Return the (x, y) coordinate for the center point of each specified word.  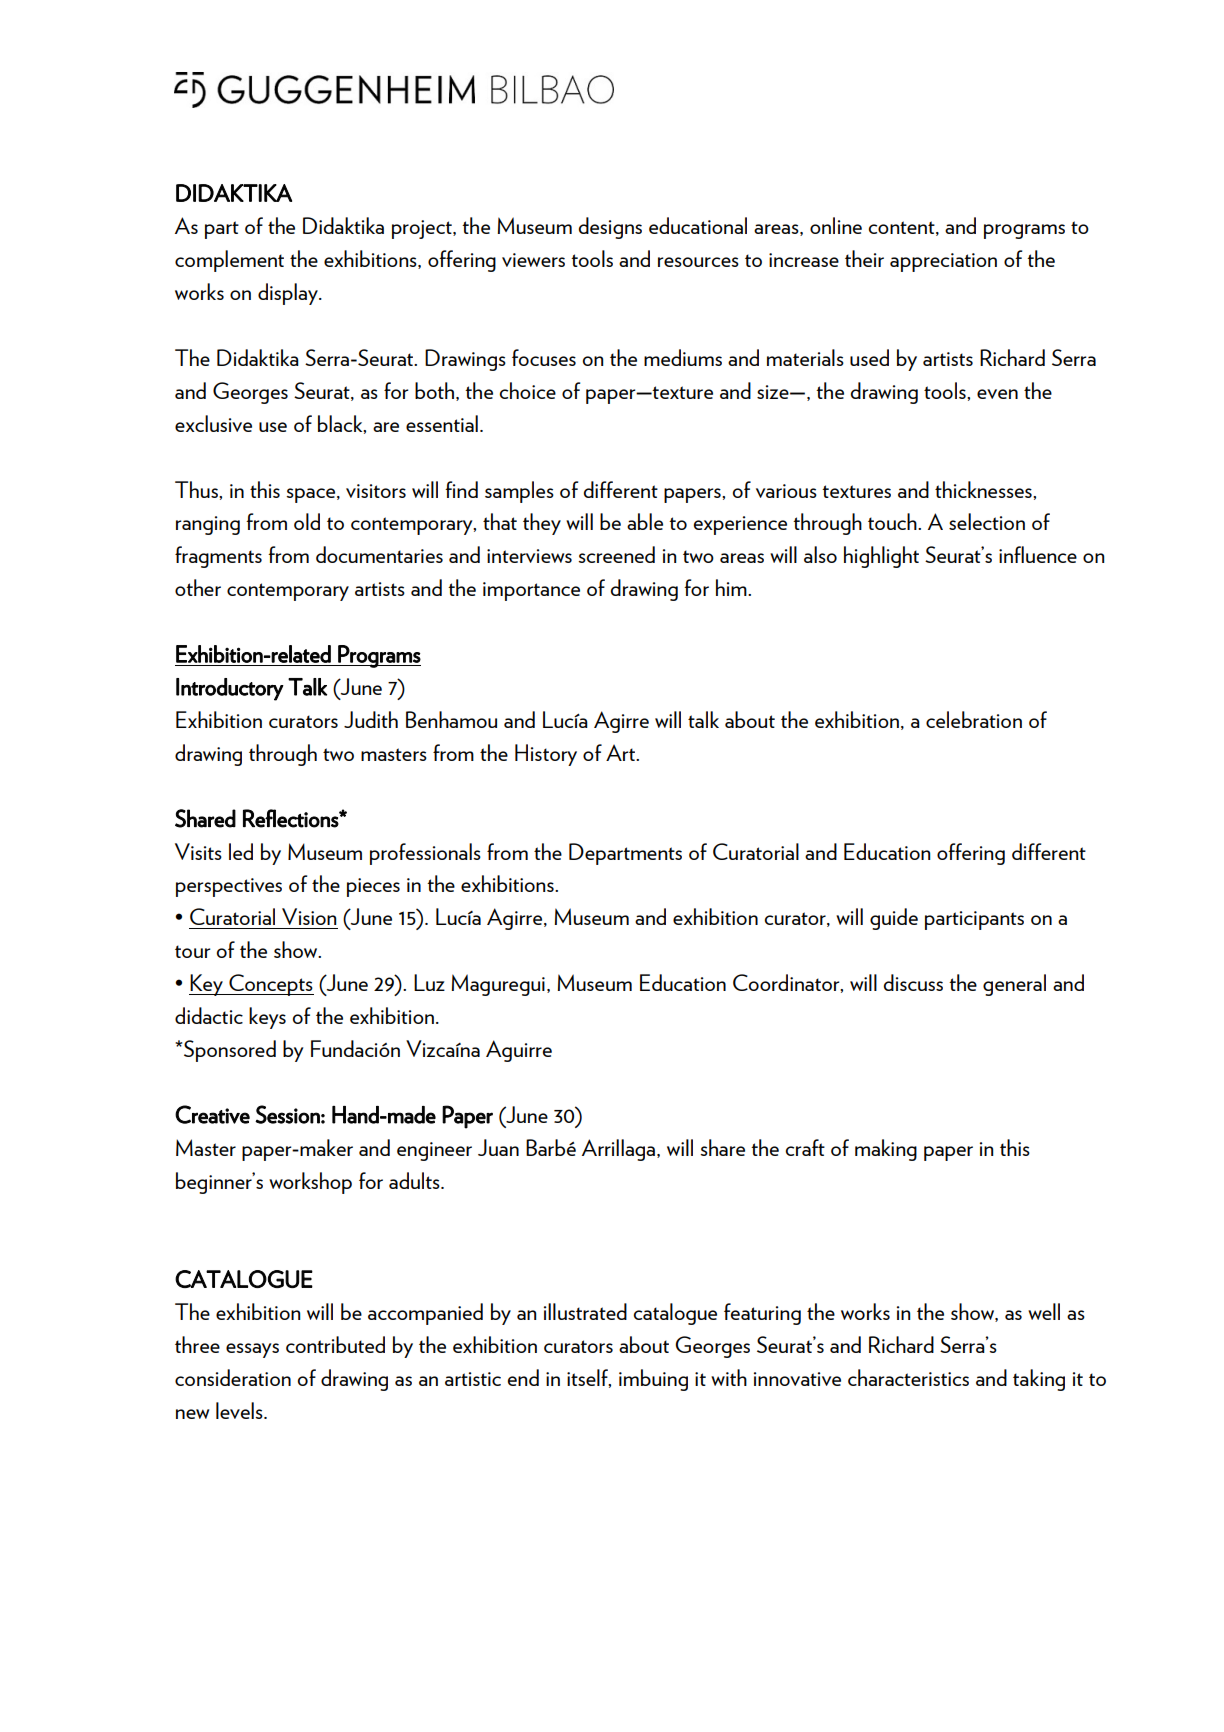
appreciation (943, 262)
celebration (974, 719)
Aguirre (519, 1051)
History (546, 755)
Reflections (291, 818)
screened (616, 554)
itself (589, 1378)
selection (987, 521)
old (307, 521)
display (289, 294)
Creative (212, 1114)
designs (610, 228)
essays (252, 1350)
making (886, 1150)
